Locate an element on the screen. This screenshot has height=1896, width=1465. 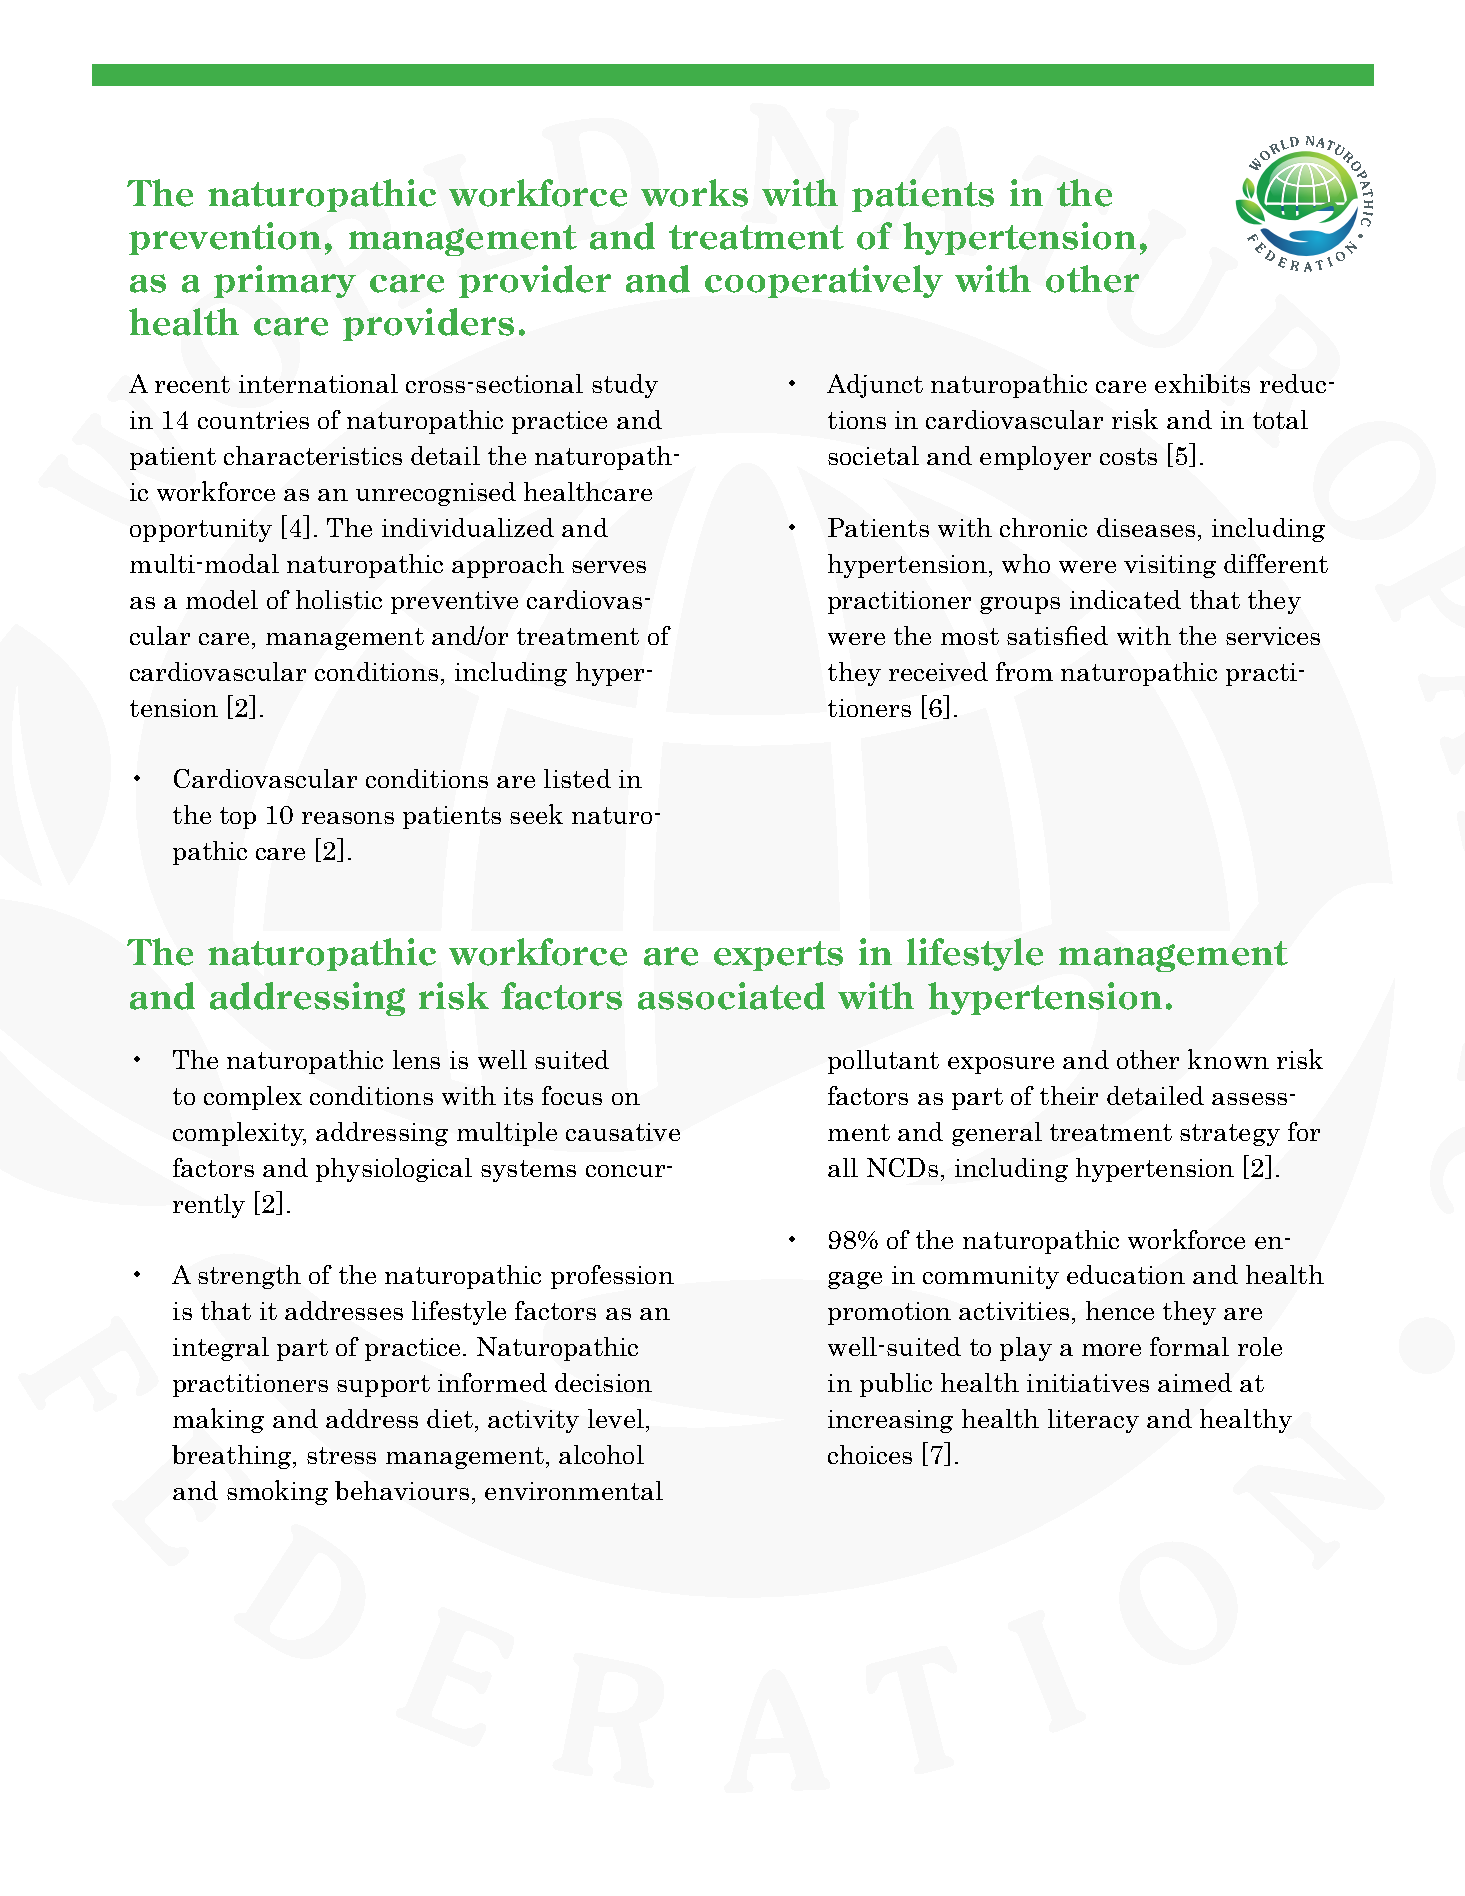
from is located at coordinates (1024, 671).
